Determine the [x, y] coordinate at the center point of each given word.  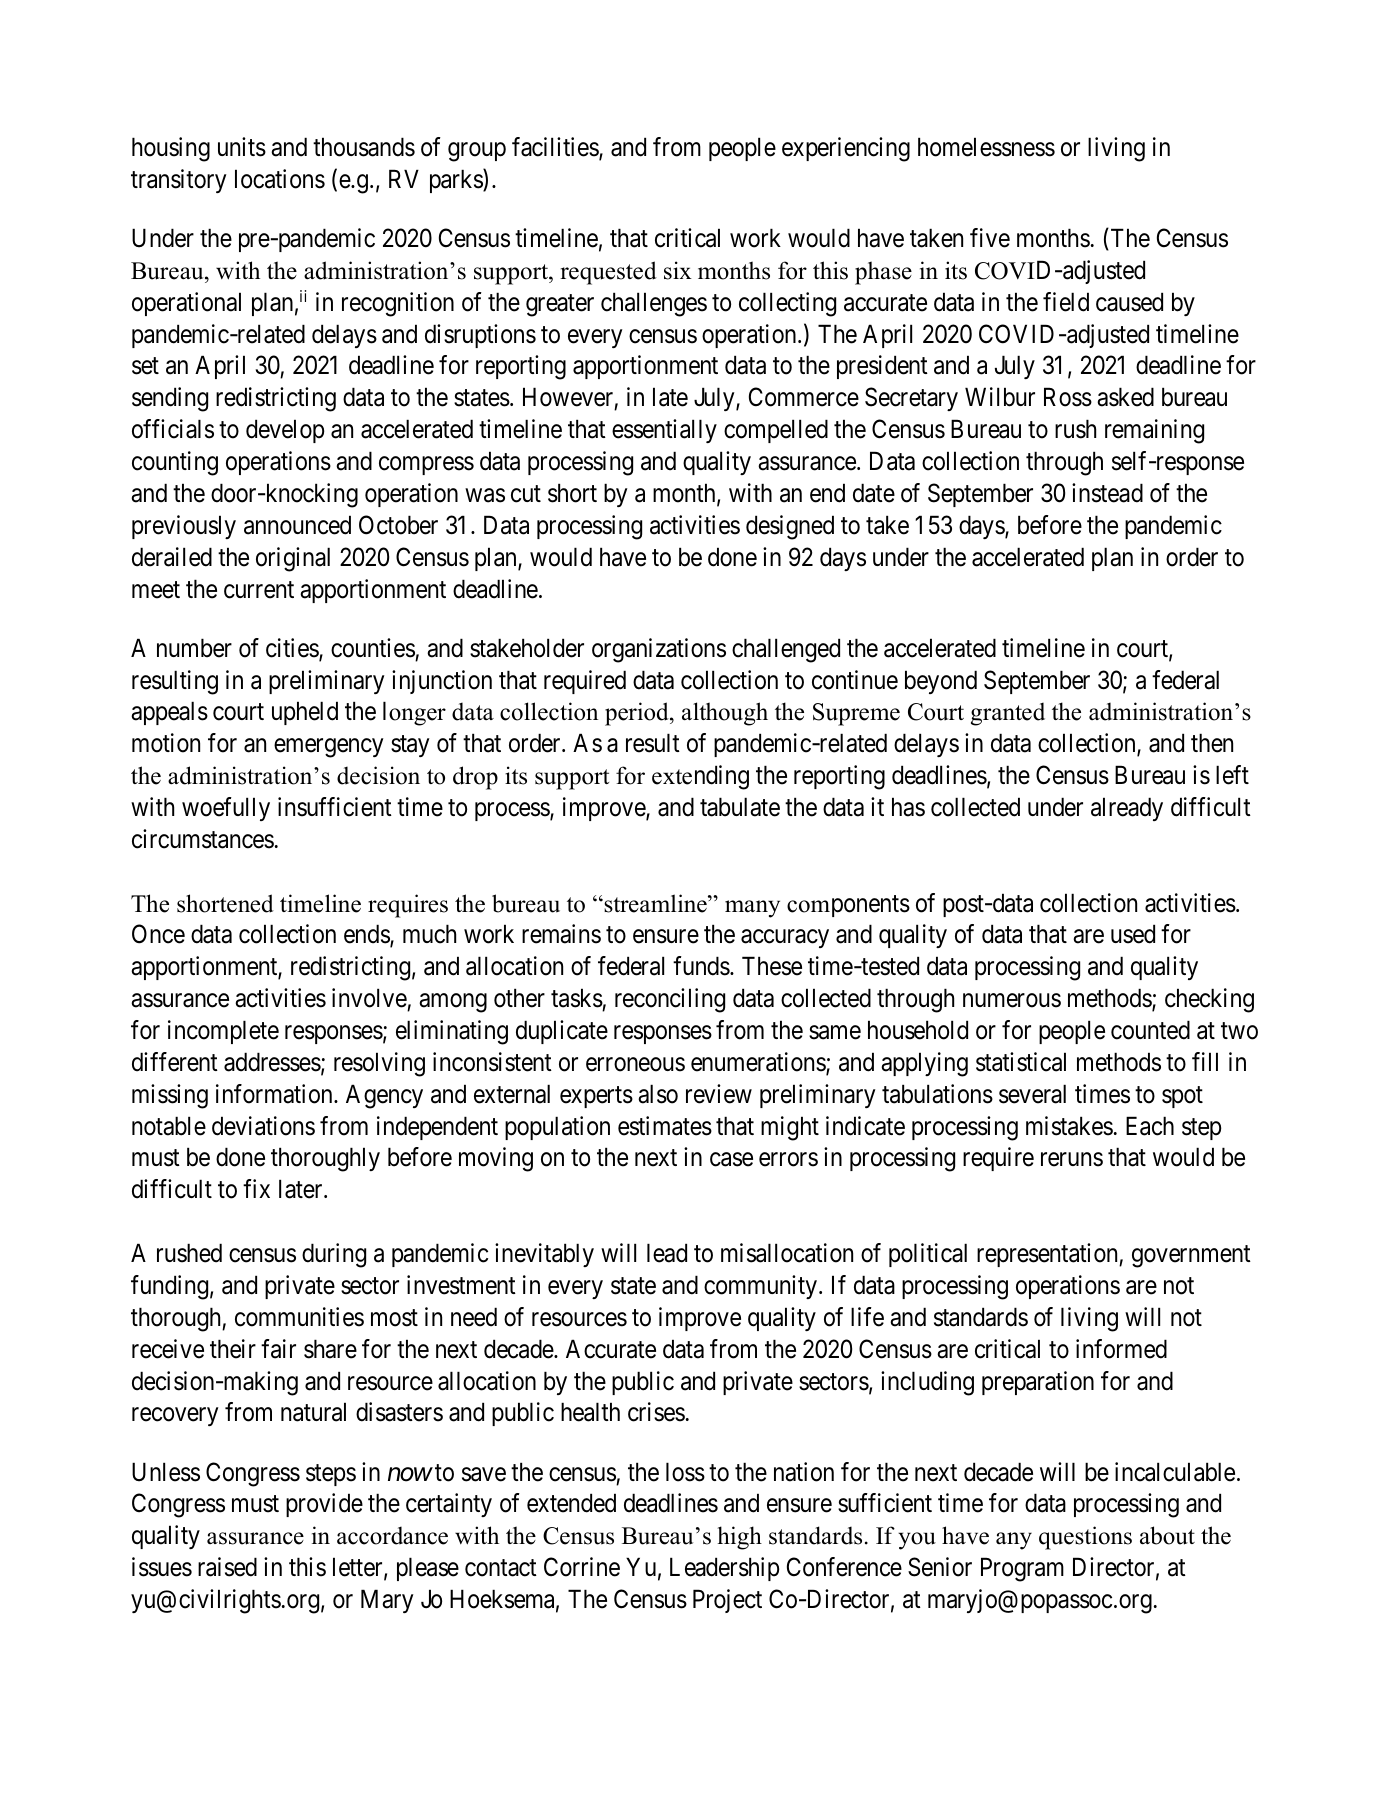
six [678, 270]
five [990, 238]
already [1127, 809]
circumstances [203, 839]
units [242, 147]
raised [227, 1567]
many [752, 909]
